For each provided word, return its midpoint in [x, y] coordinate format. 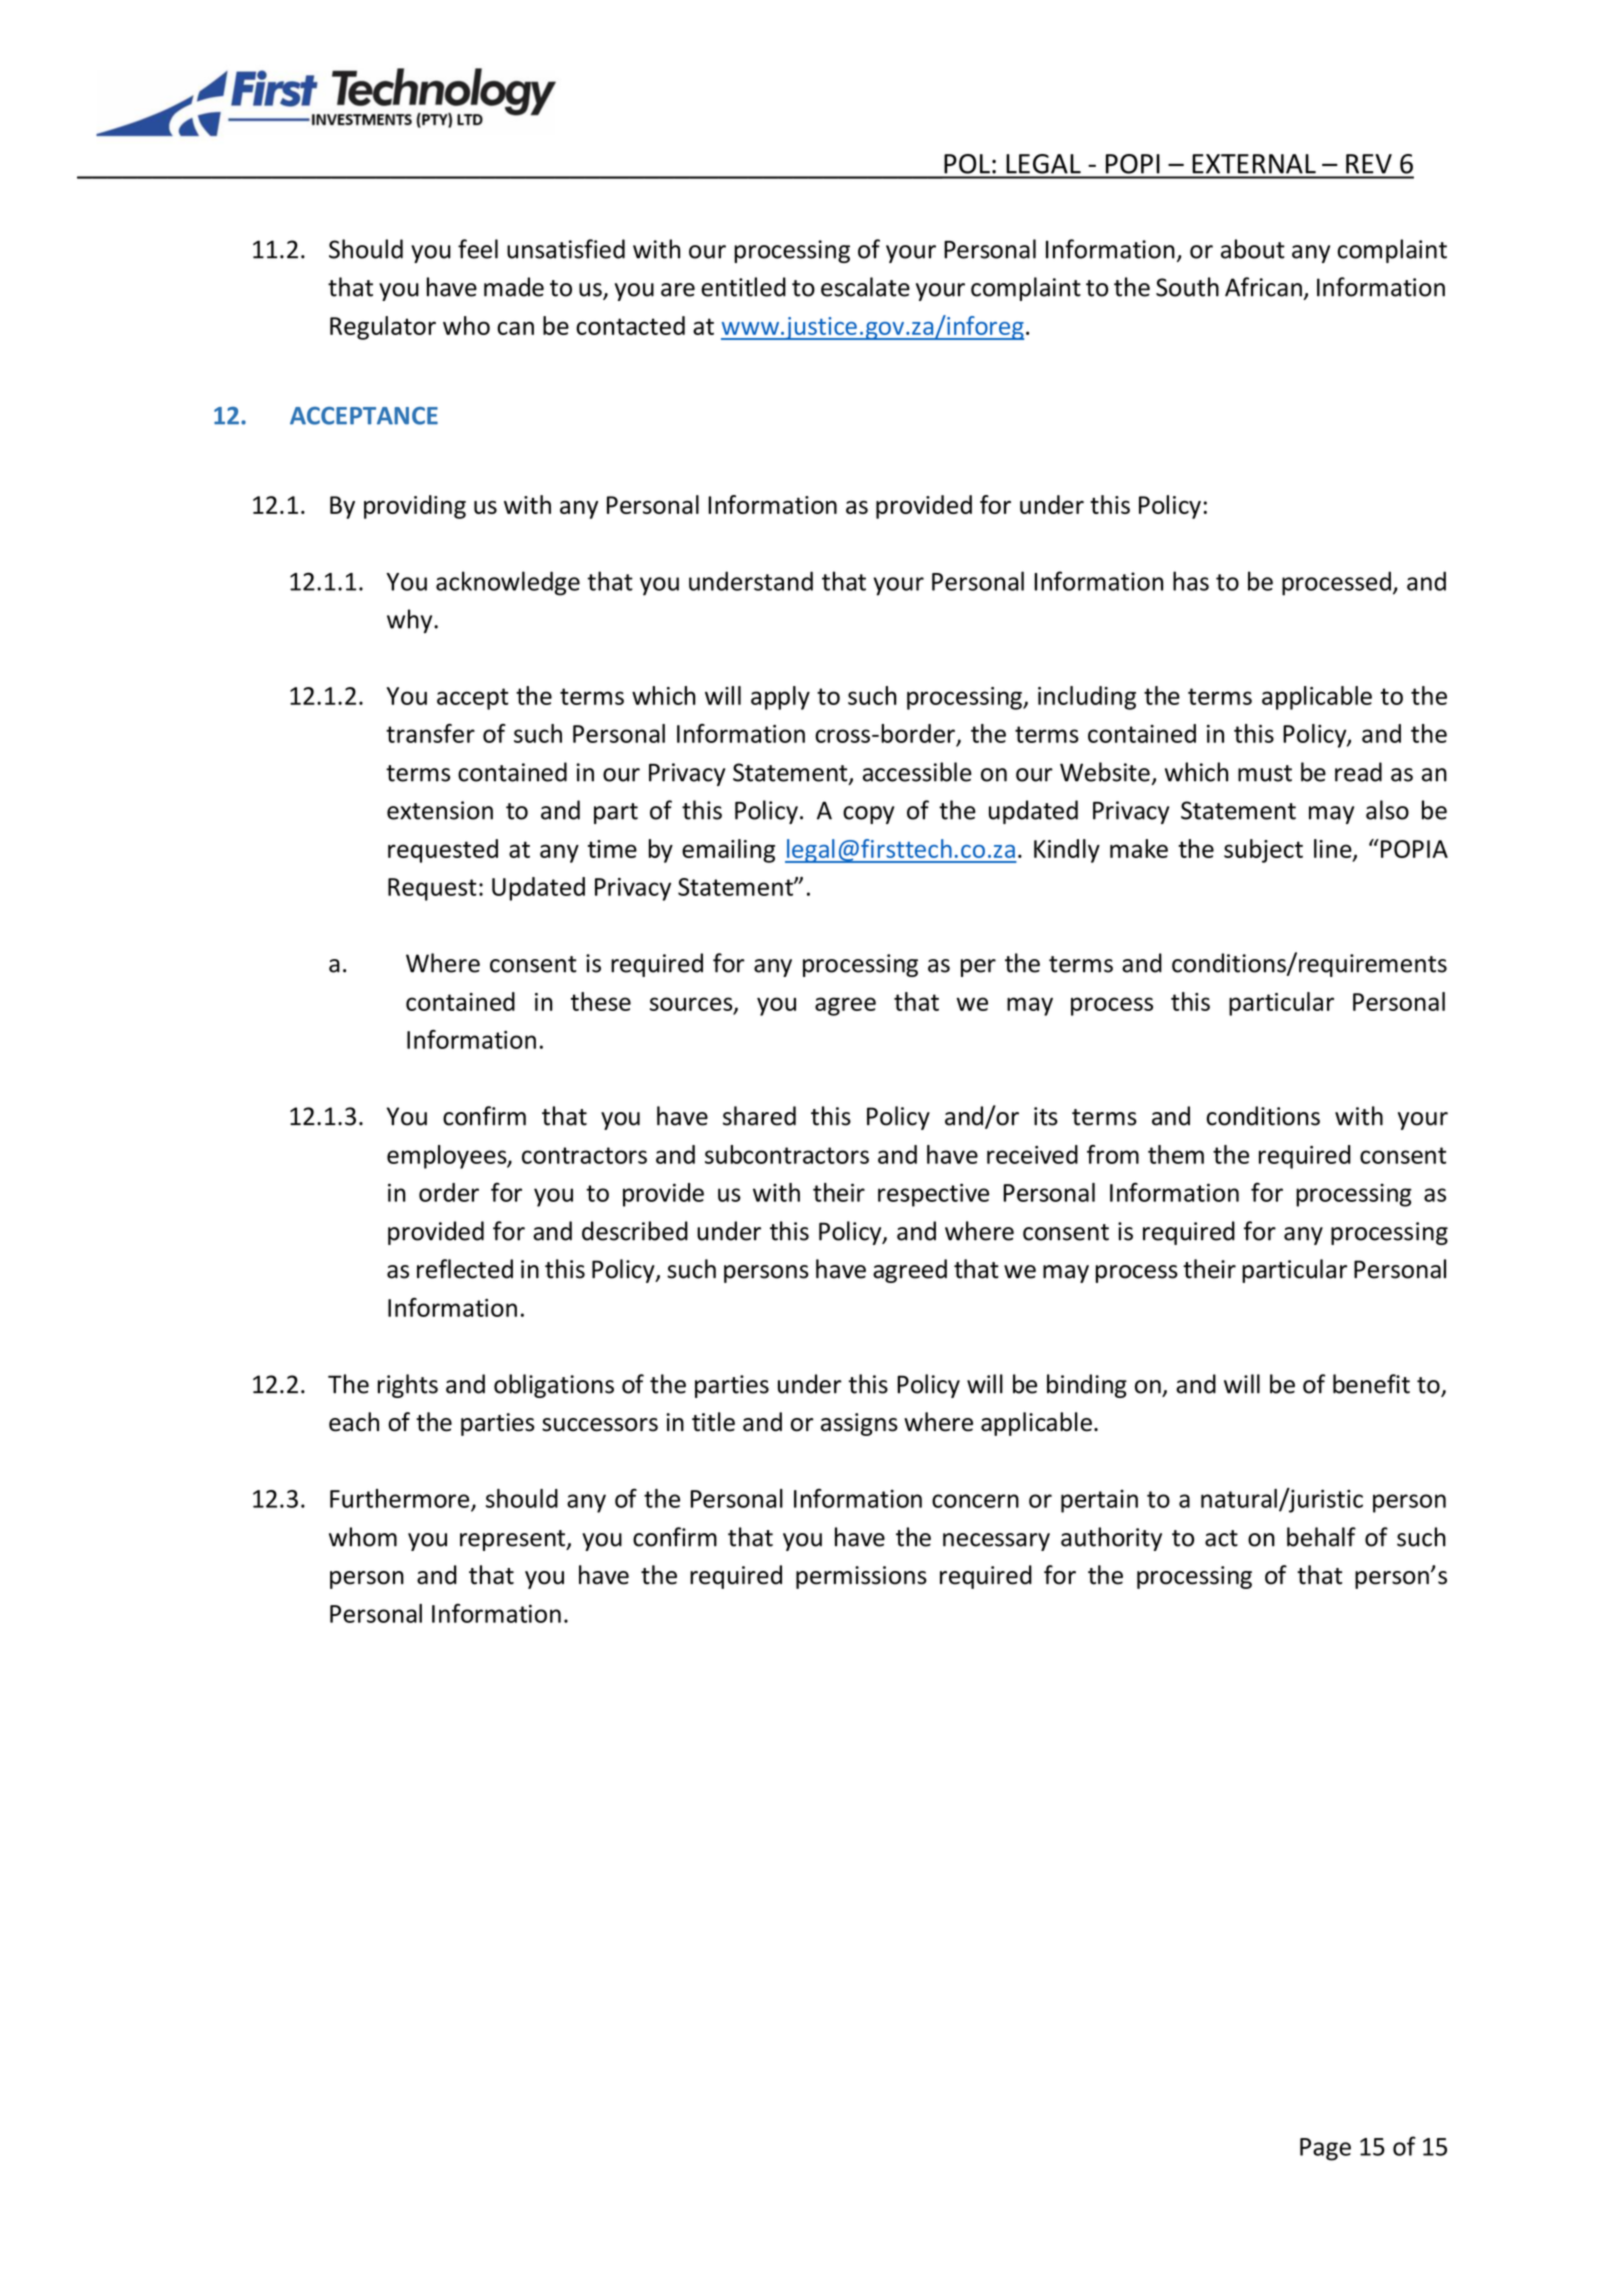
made [514, 287]
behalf [1321, 1537]
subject [1263, 851]
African [1263, 287]
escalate [865, 287]
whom [363, 1537]
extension [440, 810]
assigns [859, 1424]
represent [513, 1540]
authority [1111, 1539]
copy [868, 815]
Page [1325, 2149]
